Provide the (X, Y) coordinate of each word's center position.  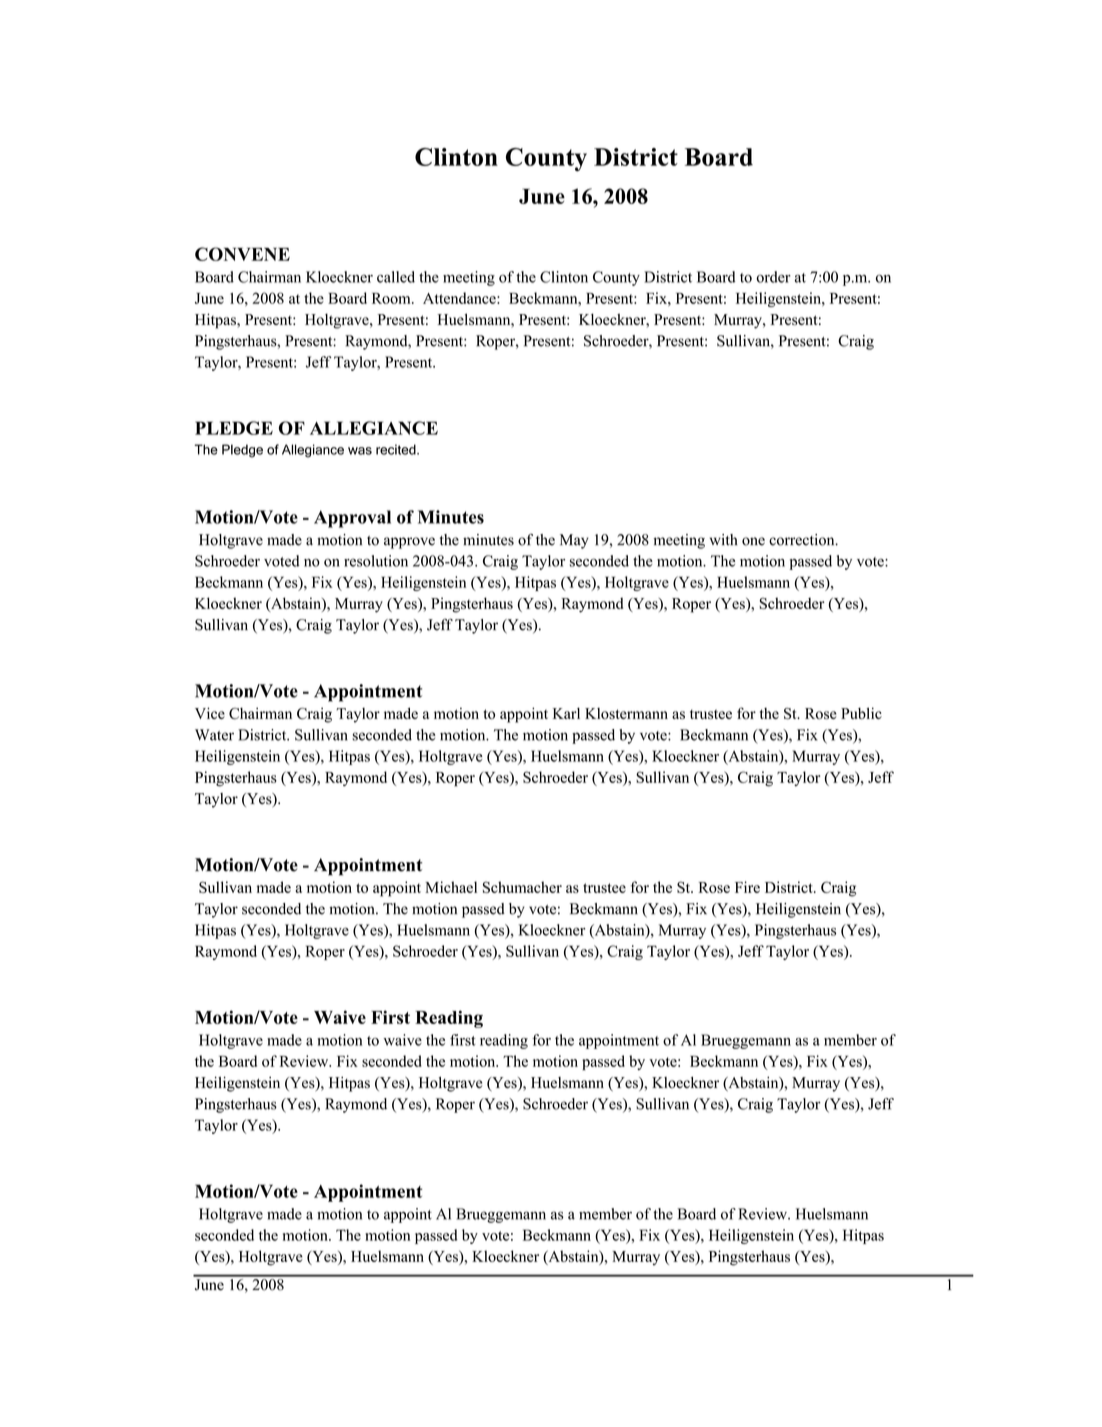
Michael (451, 887)
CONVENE (242, 254)
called (396, 277)
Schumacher (522, 887)
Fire (747, 887)
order (773, 277)
